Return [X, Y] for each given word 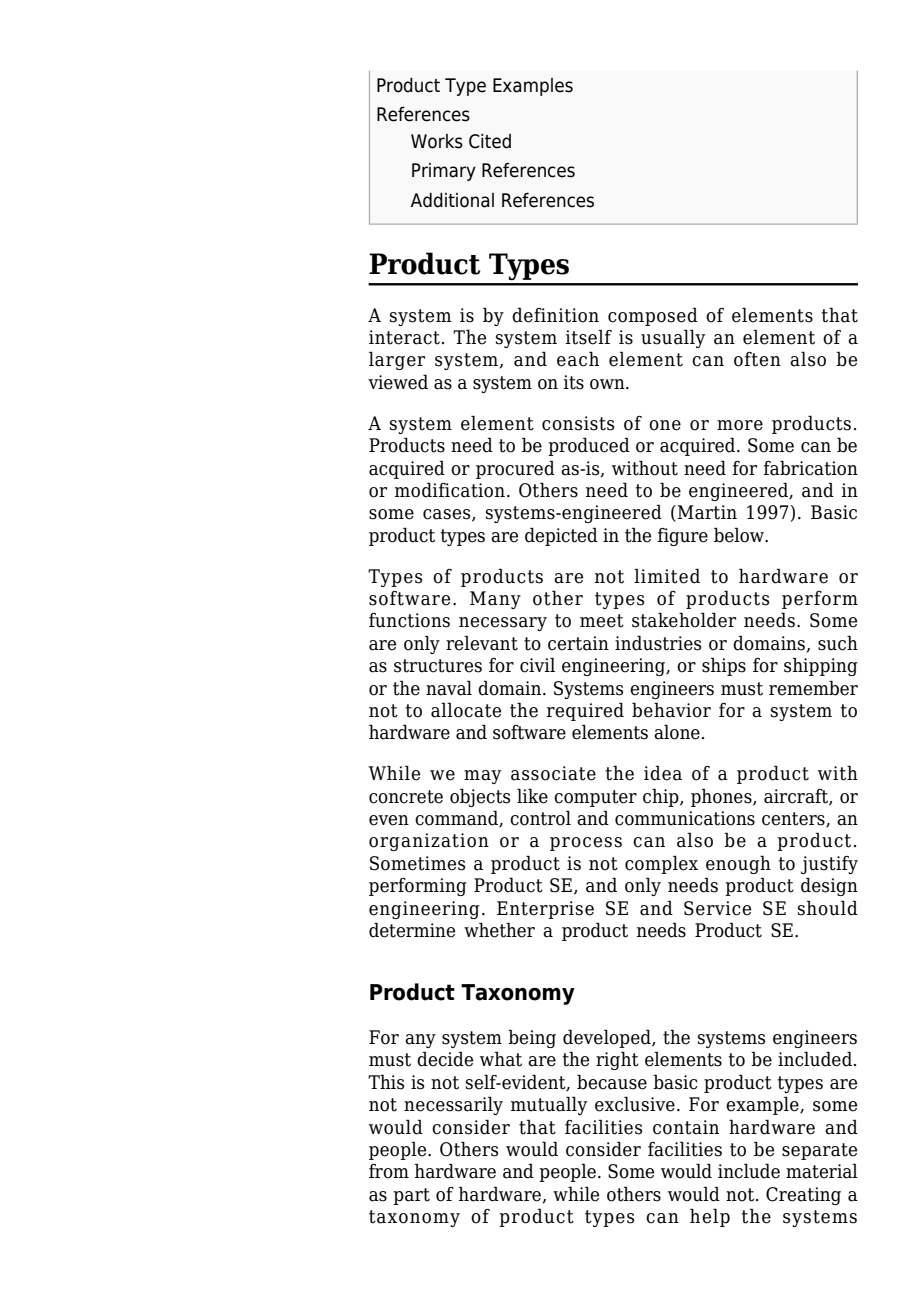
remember [813, 688]
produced [589, 446]
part [411, 1196]
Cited [490, 141]
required [585, 711]
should [828, 908]
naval [449, 688]
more [740, 425]
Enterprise [545, 910]
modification [450, 490]
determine [412, 930]
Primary [444, 172]
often [757, 359]
